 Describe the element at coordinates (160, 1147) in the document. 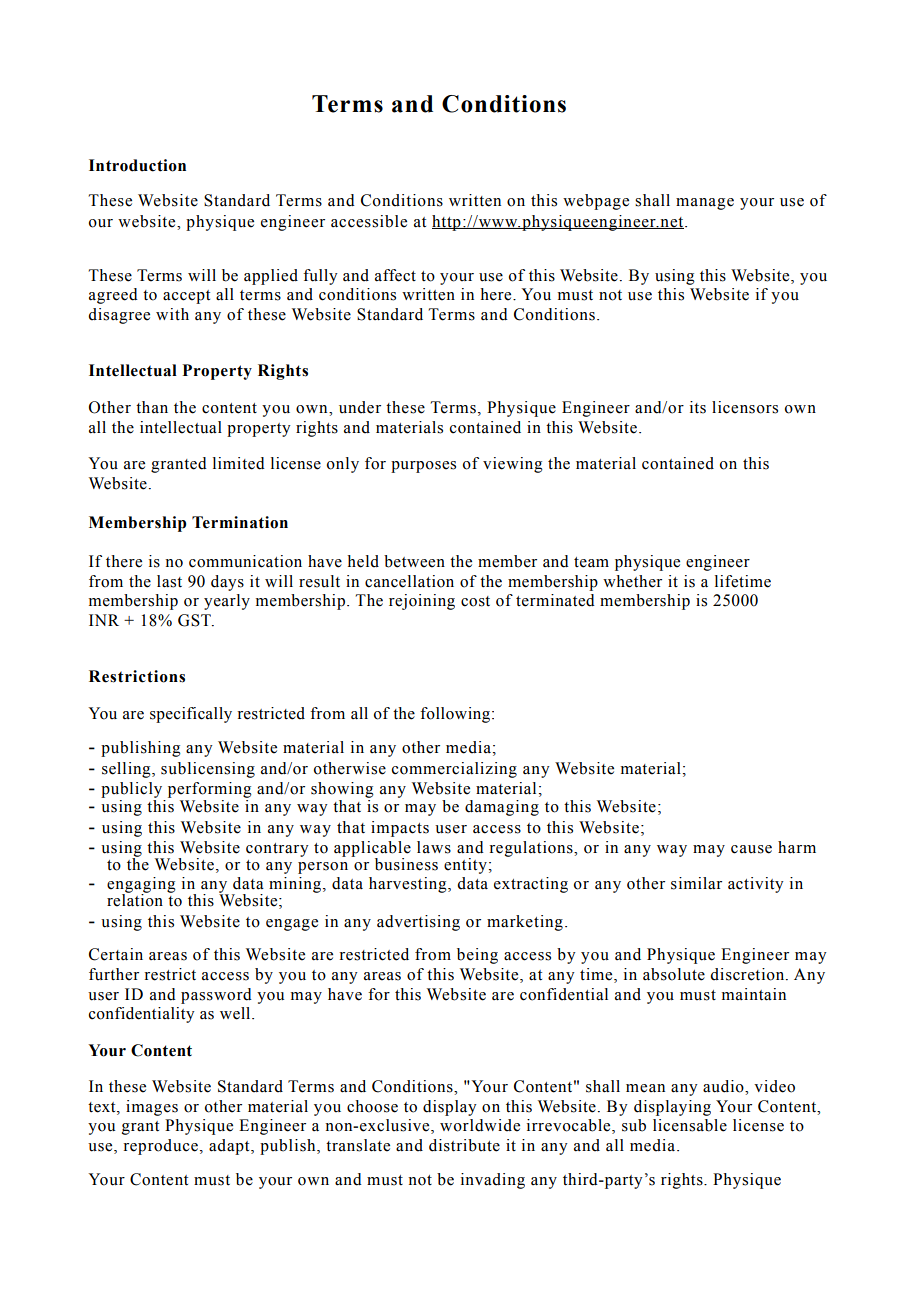

I see `reproduce` at that location.
